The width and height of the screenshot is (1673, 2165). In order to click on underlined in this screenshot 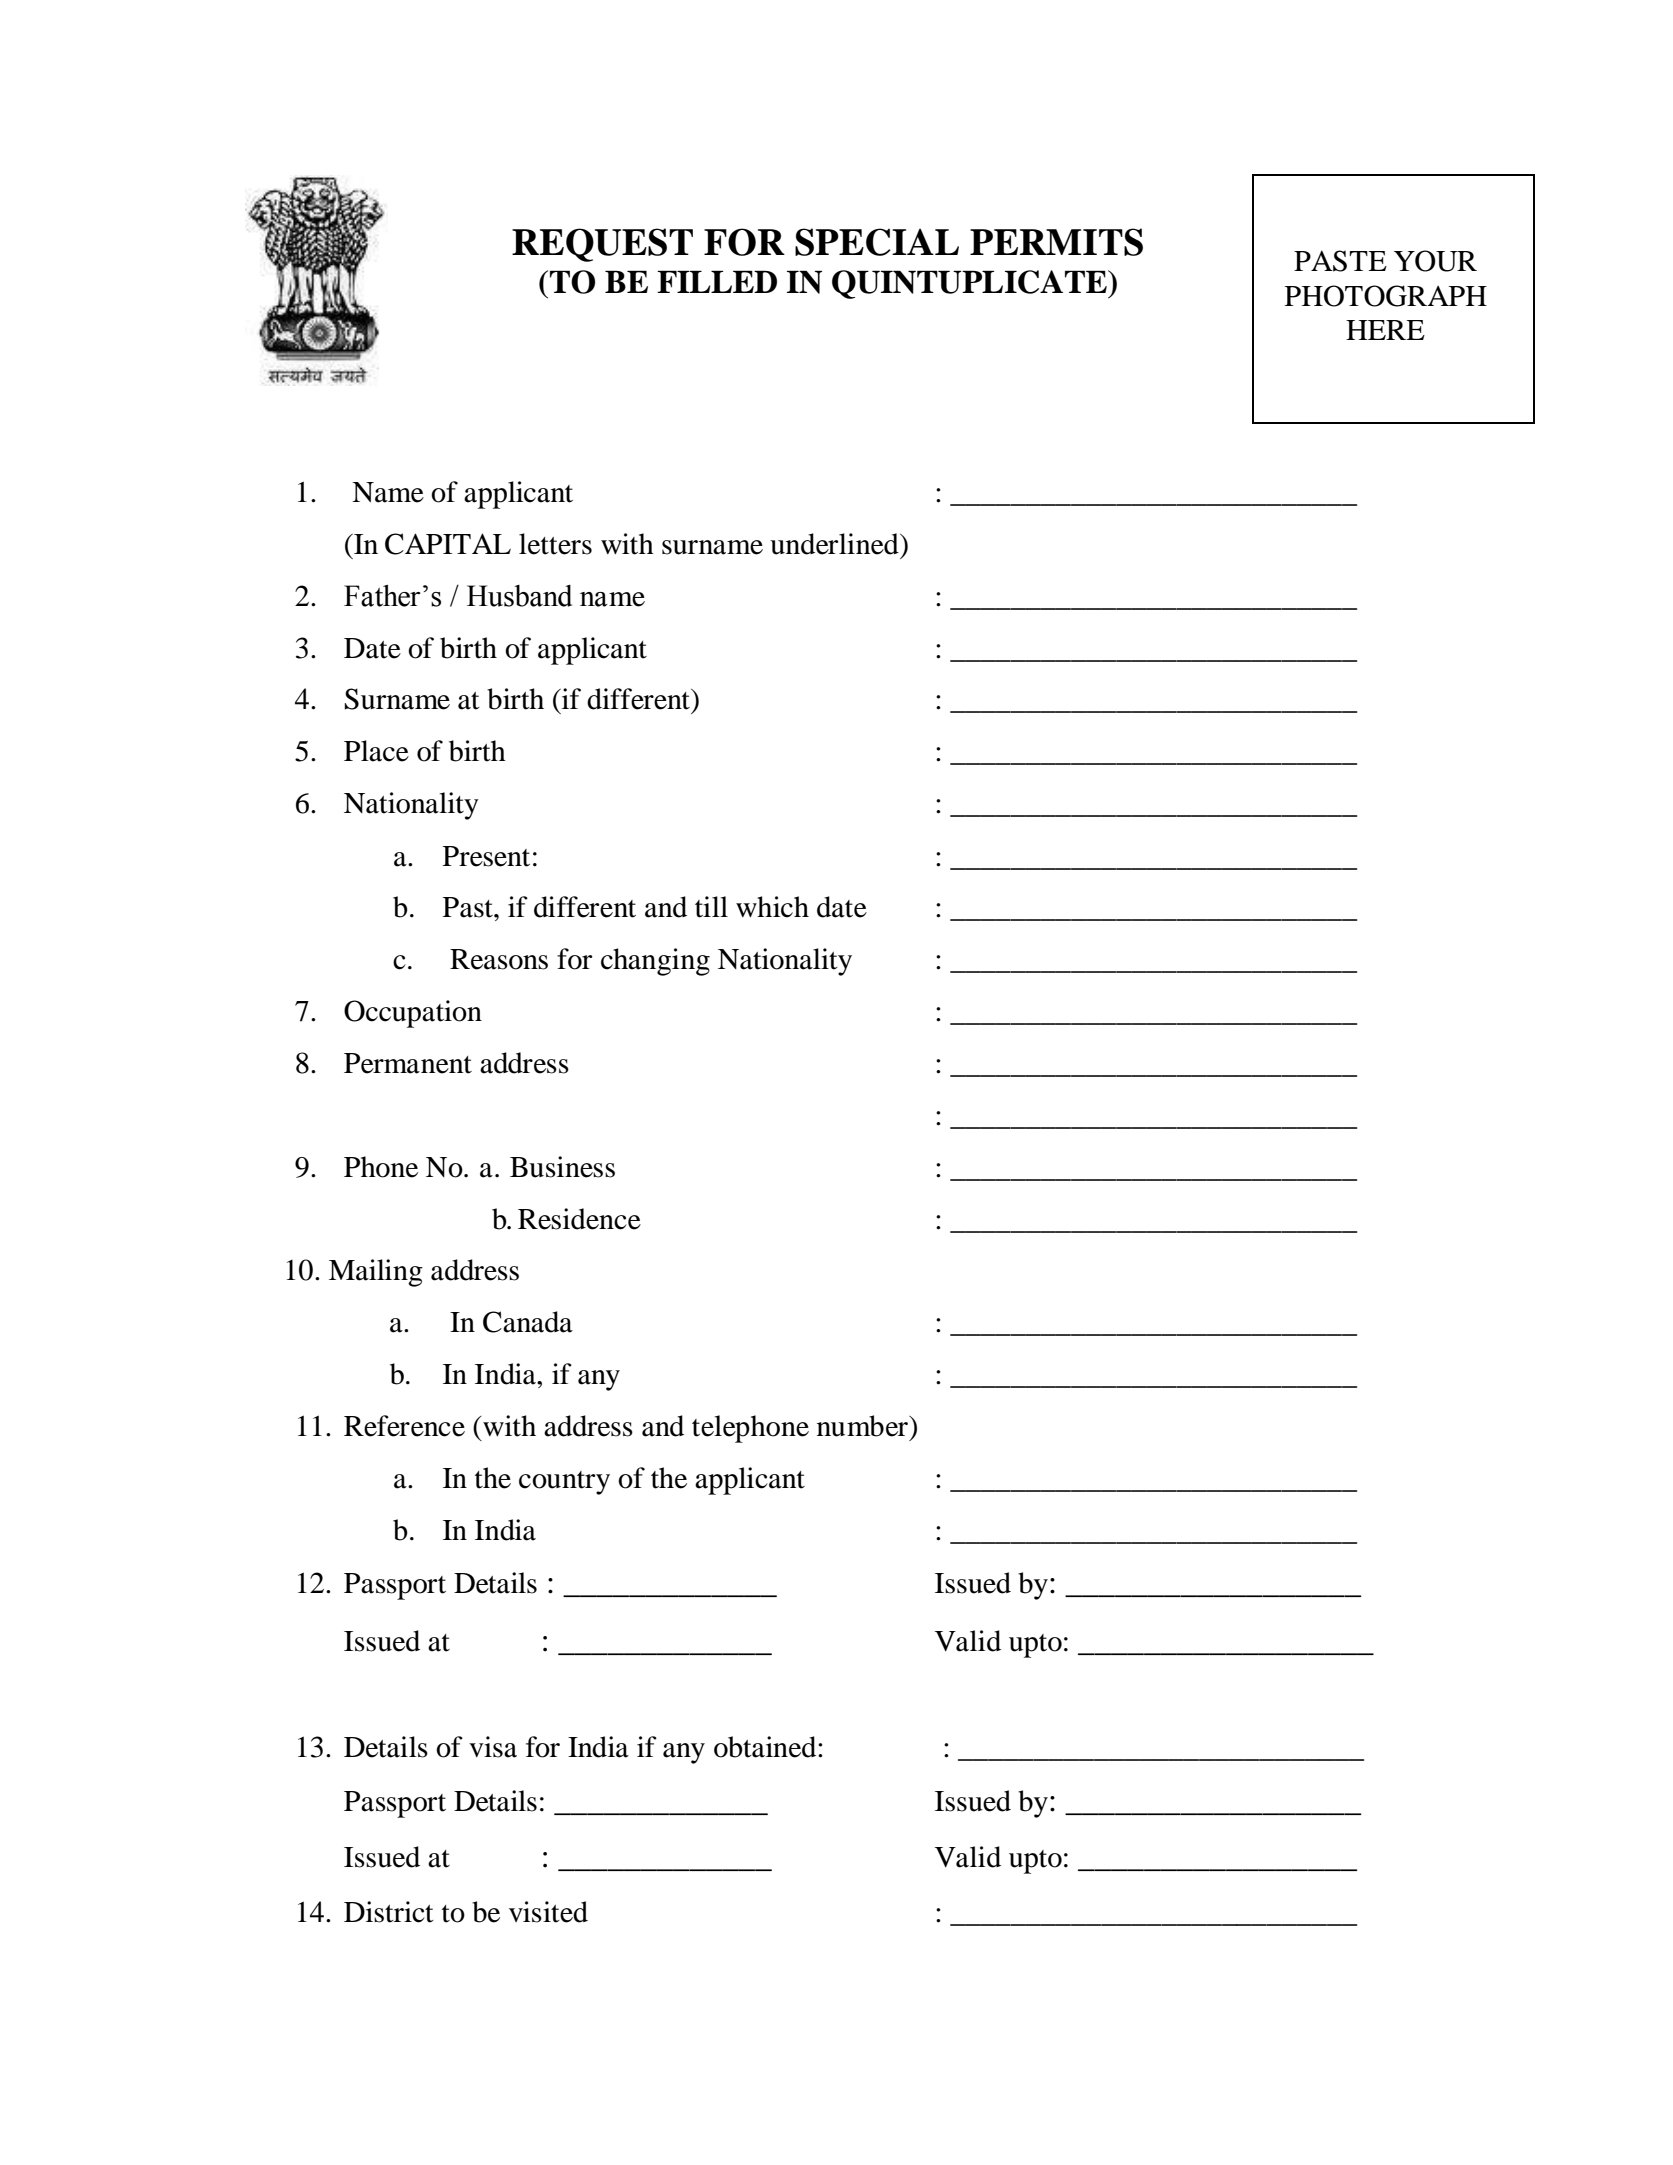, I will do `click(835, 544)`.
